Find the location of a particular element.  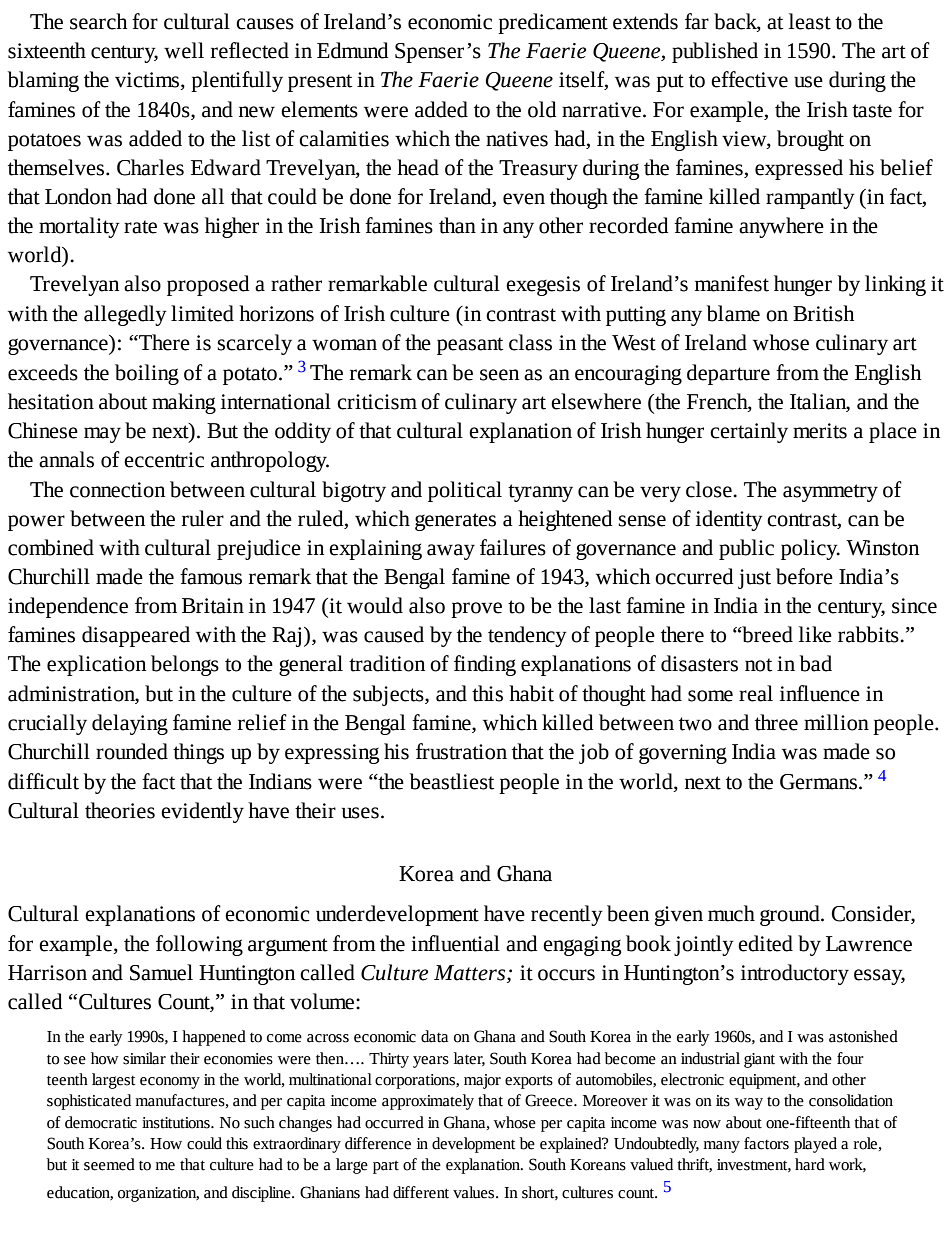

least is located at coordinates (810, 21).
